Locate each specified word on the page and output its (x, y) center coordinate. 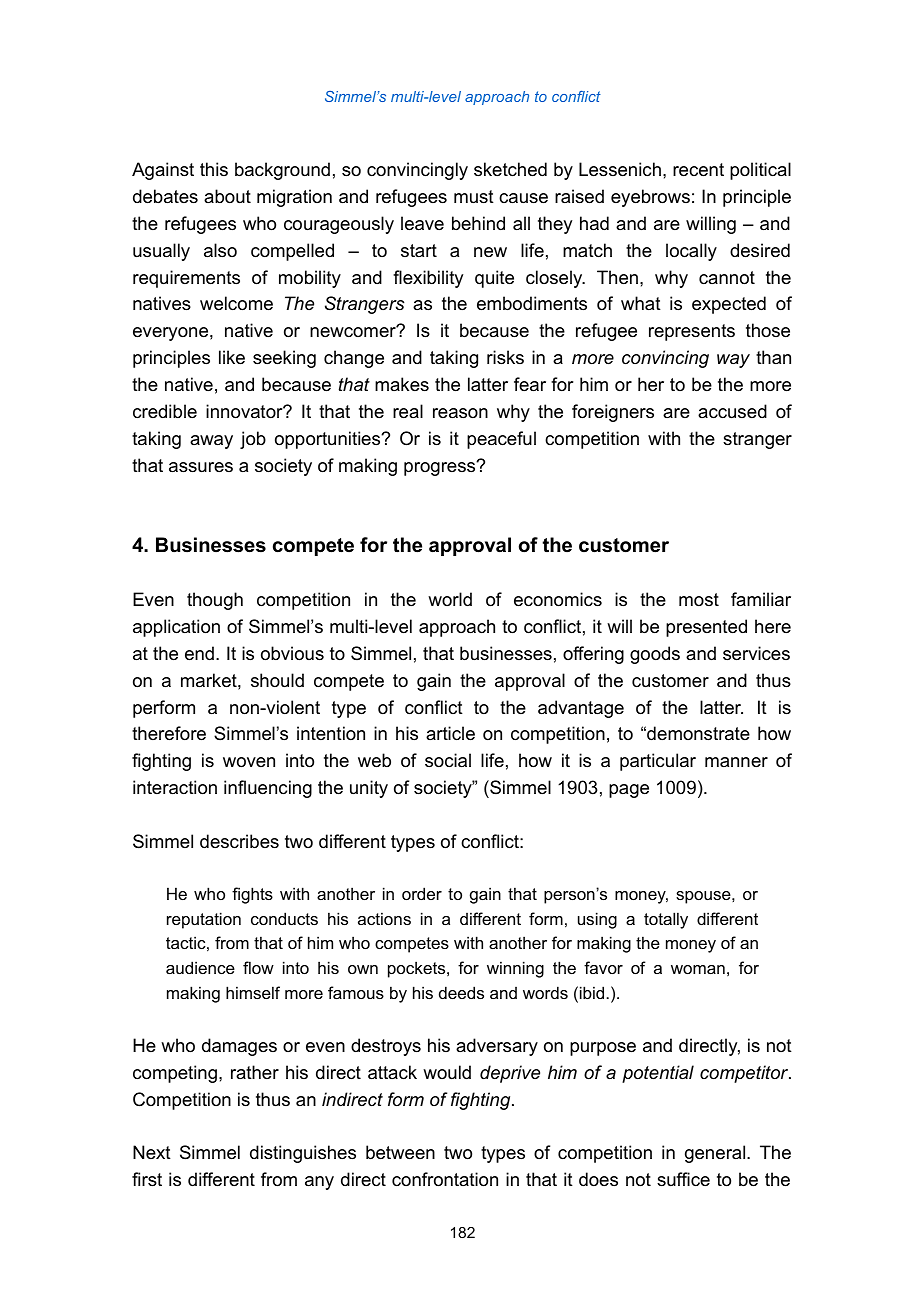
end (199, 653)
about (227, 196)
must (474, 196)
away (211, 442)
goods (655, 655)
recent (698, 170)
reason (460, 413)
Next (152, 1152)
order (422, 893)
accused (732, 411)
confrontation (445, 1179)
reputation (204, 920)
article (450, 733)
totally (666, 920)
